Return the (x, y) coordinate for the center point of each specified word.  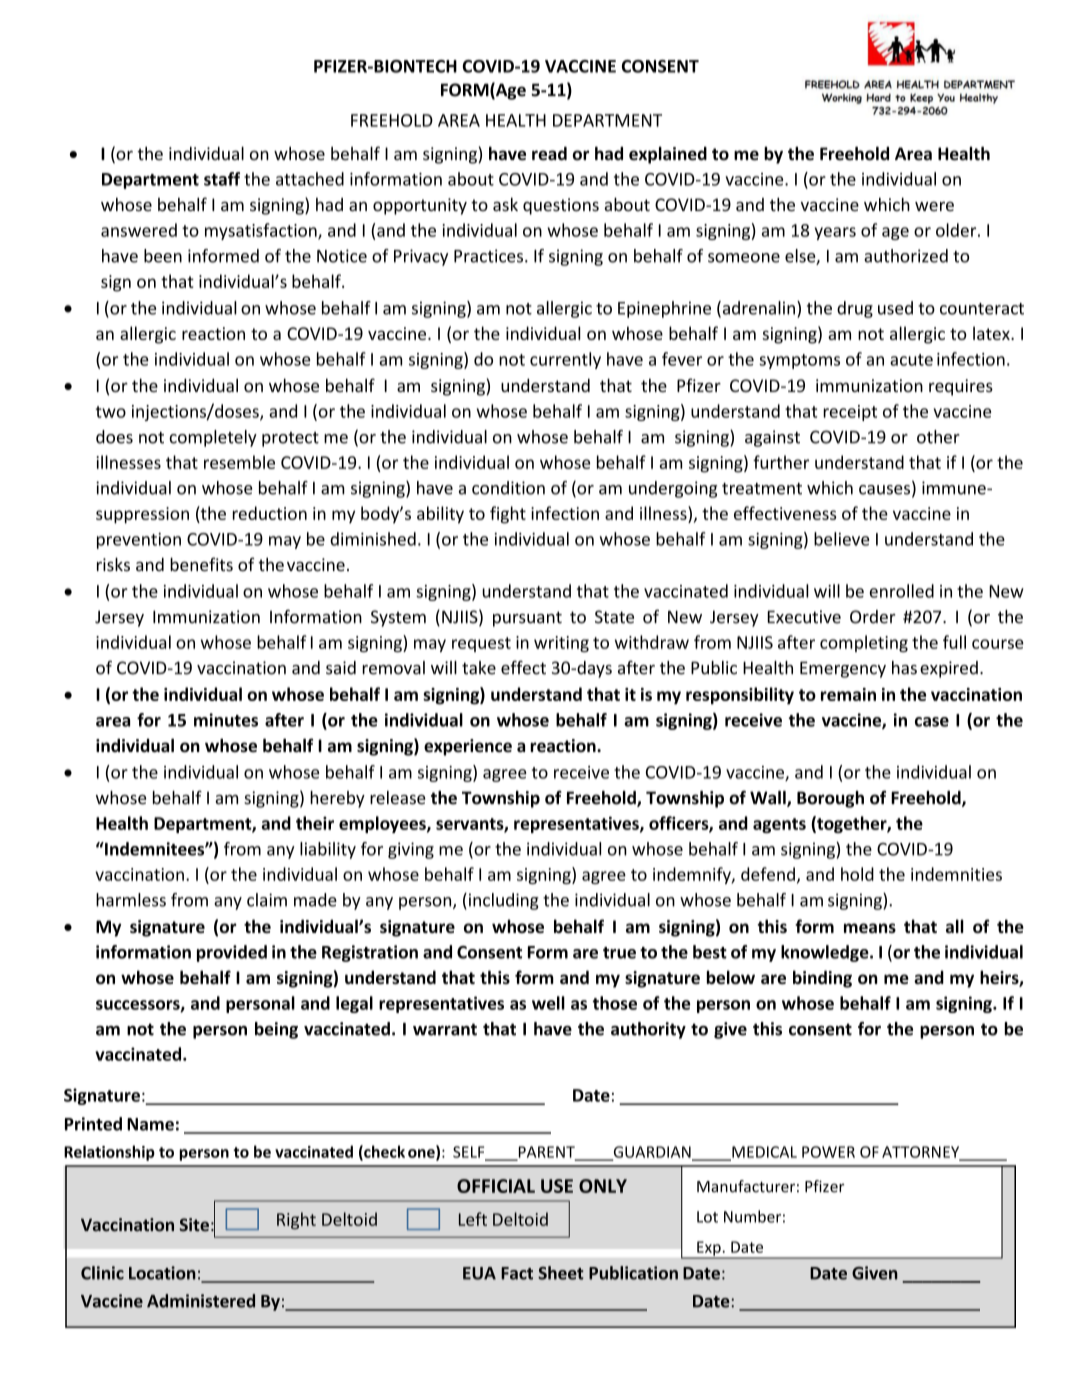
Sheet (561, 1273)
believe (842, 539)
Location (162, 1273)
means (870, 928)
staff (222, 179)
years (835, 233)
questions (561, 206)
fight (508, 515)
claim (267, 900)
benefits (201, 564)
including (502, 901)
